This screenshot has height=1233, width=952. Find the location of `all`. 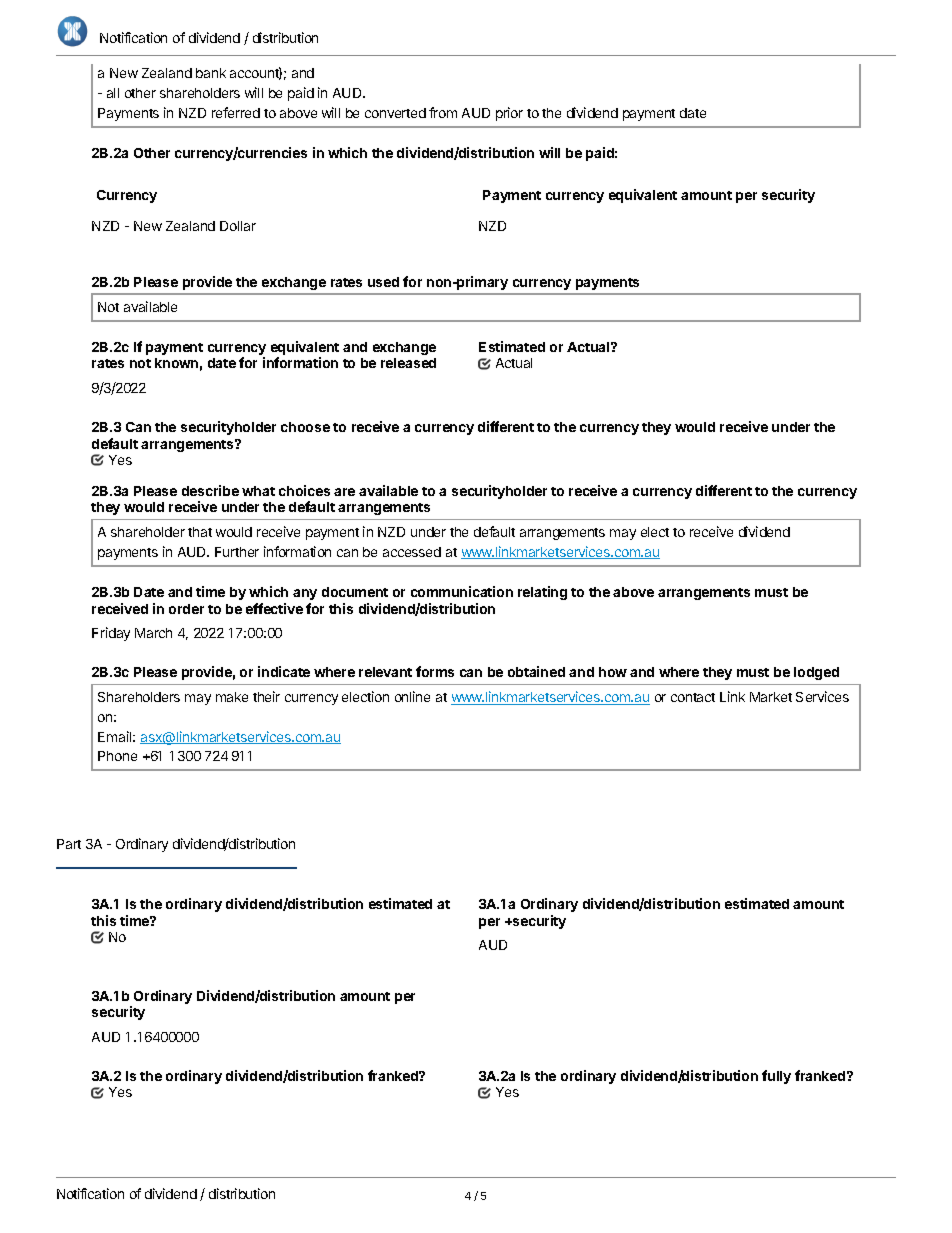

all is located at coordinates (113, 93).
